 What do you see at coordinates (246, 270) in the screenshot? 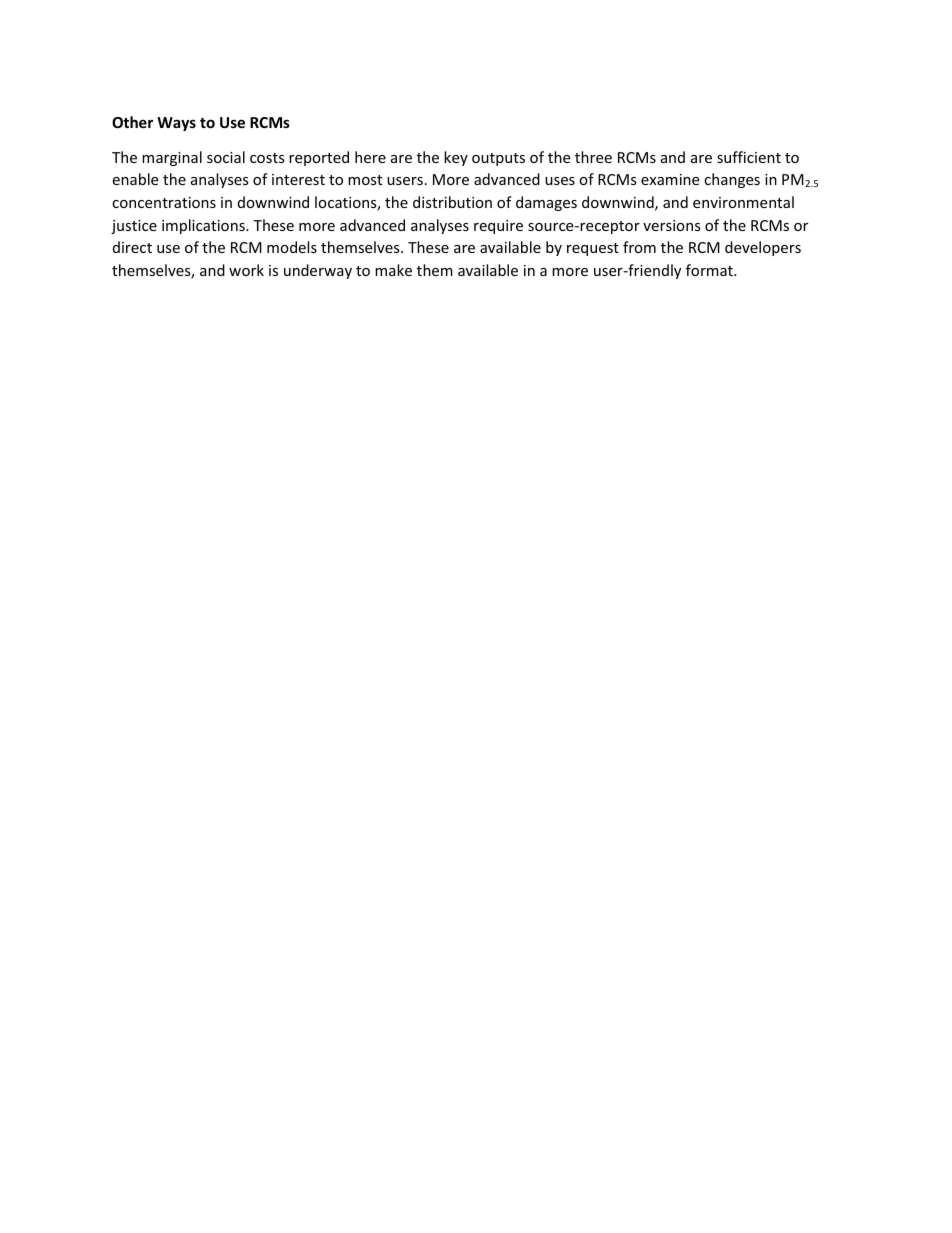
I see `work` at bounding box center [246, 270].
